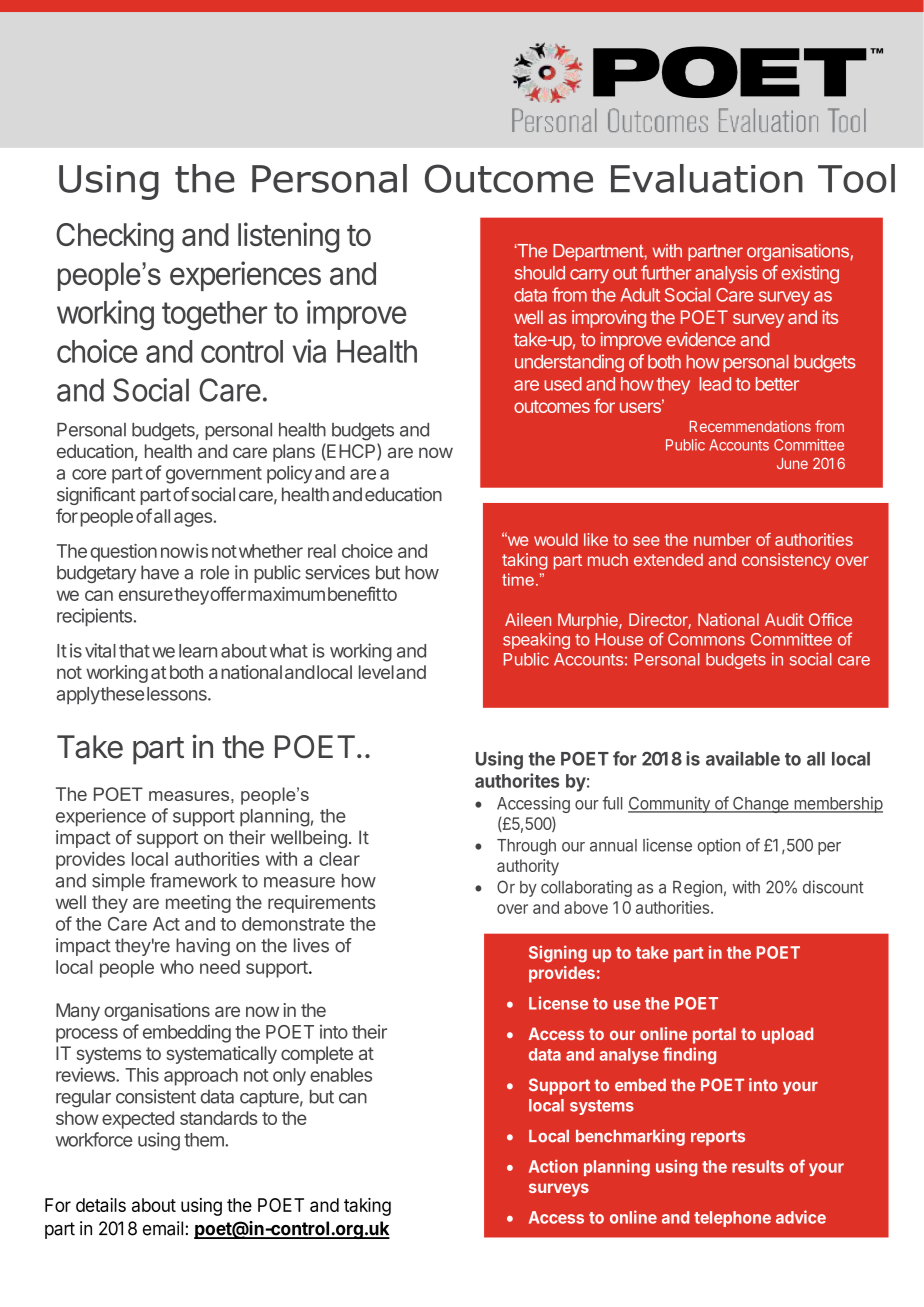  What do you see at coordinates (177, 967) in the page?
I see `who` at bounding box center [177, 967].
